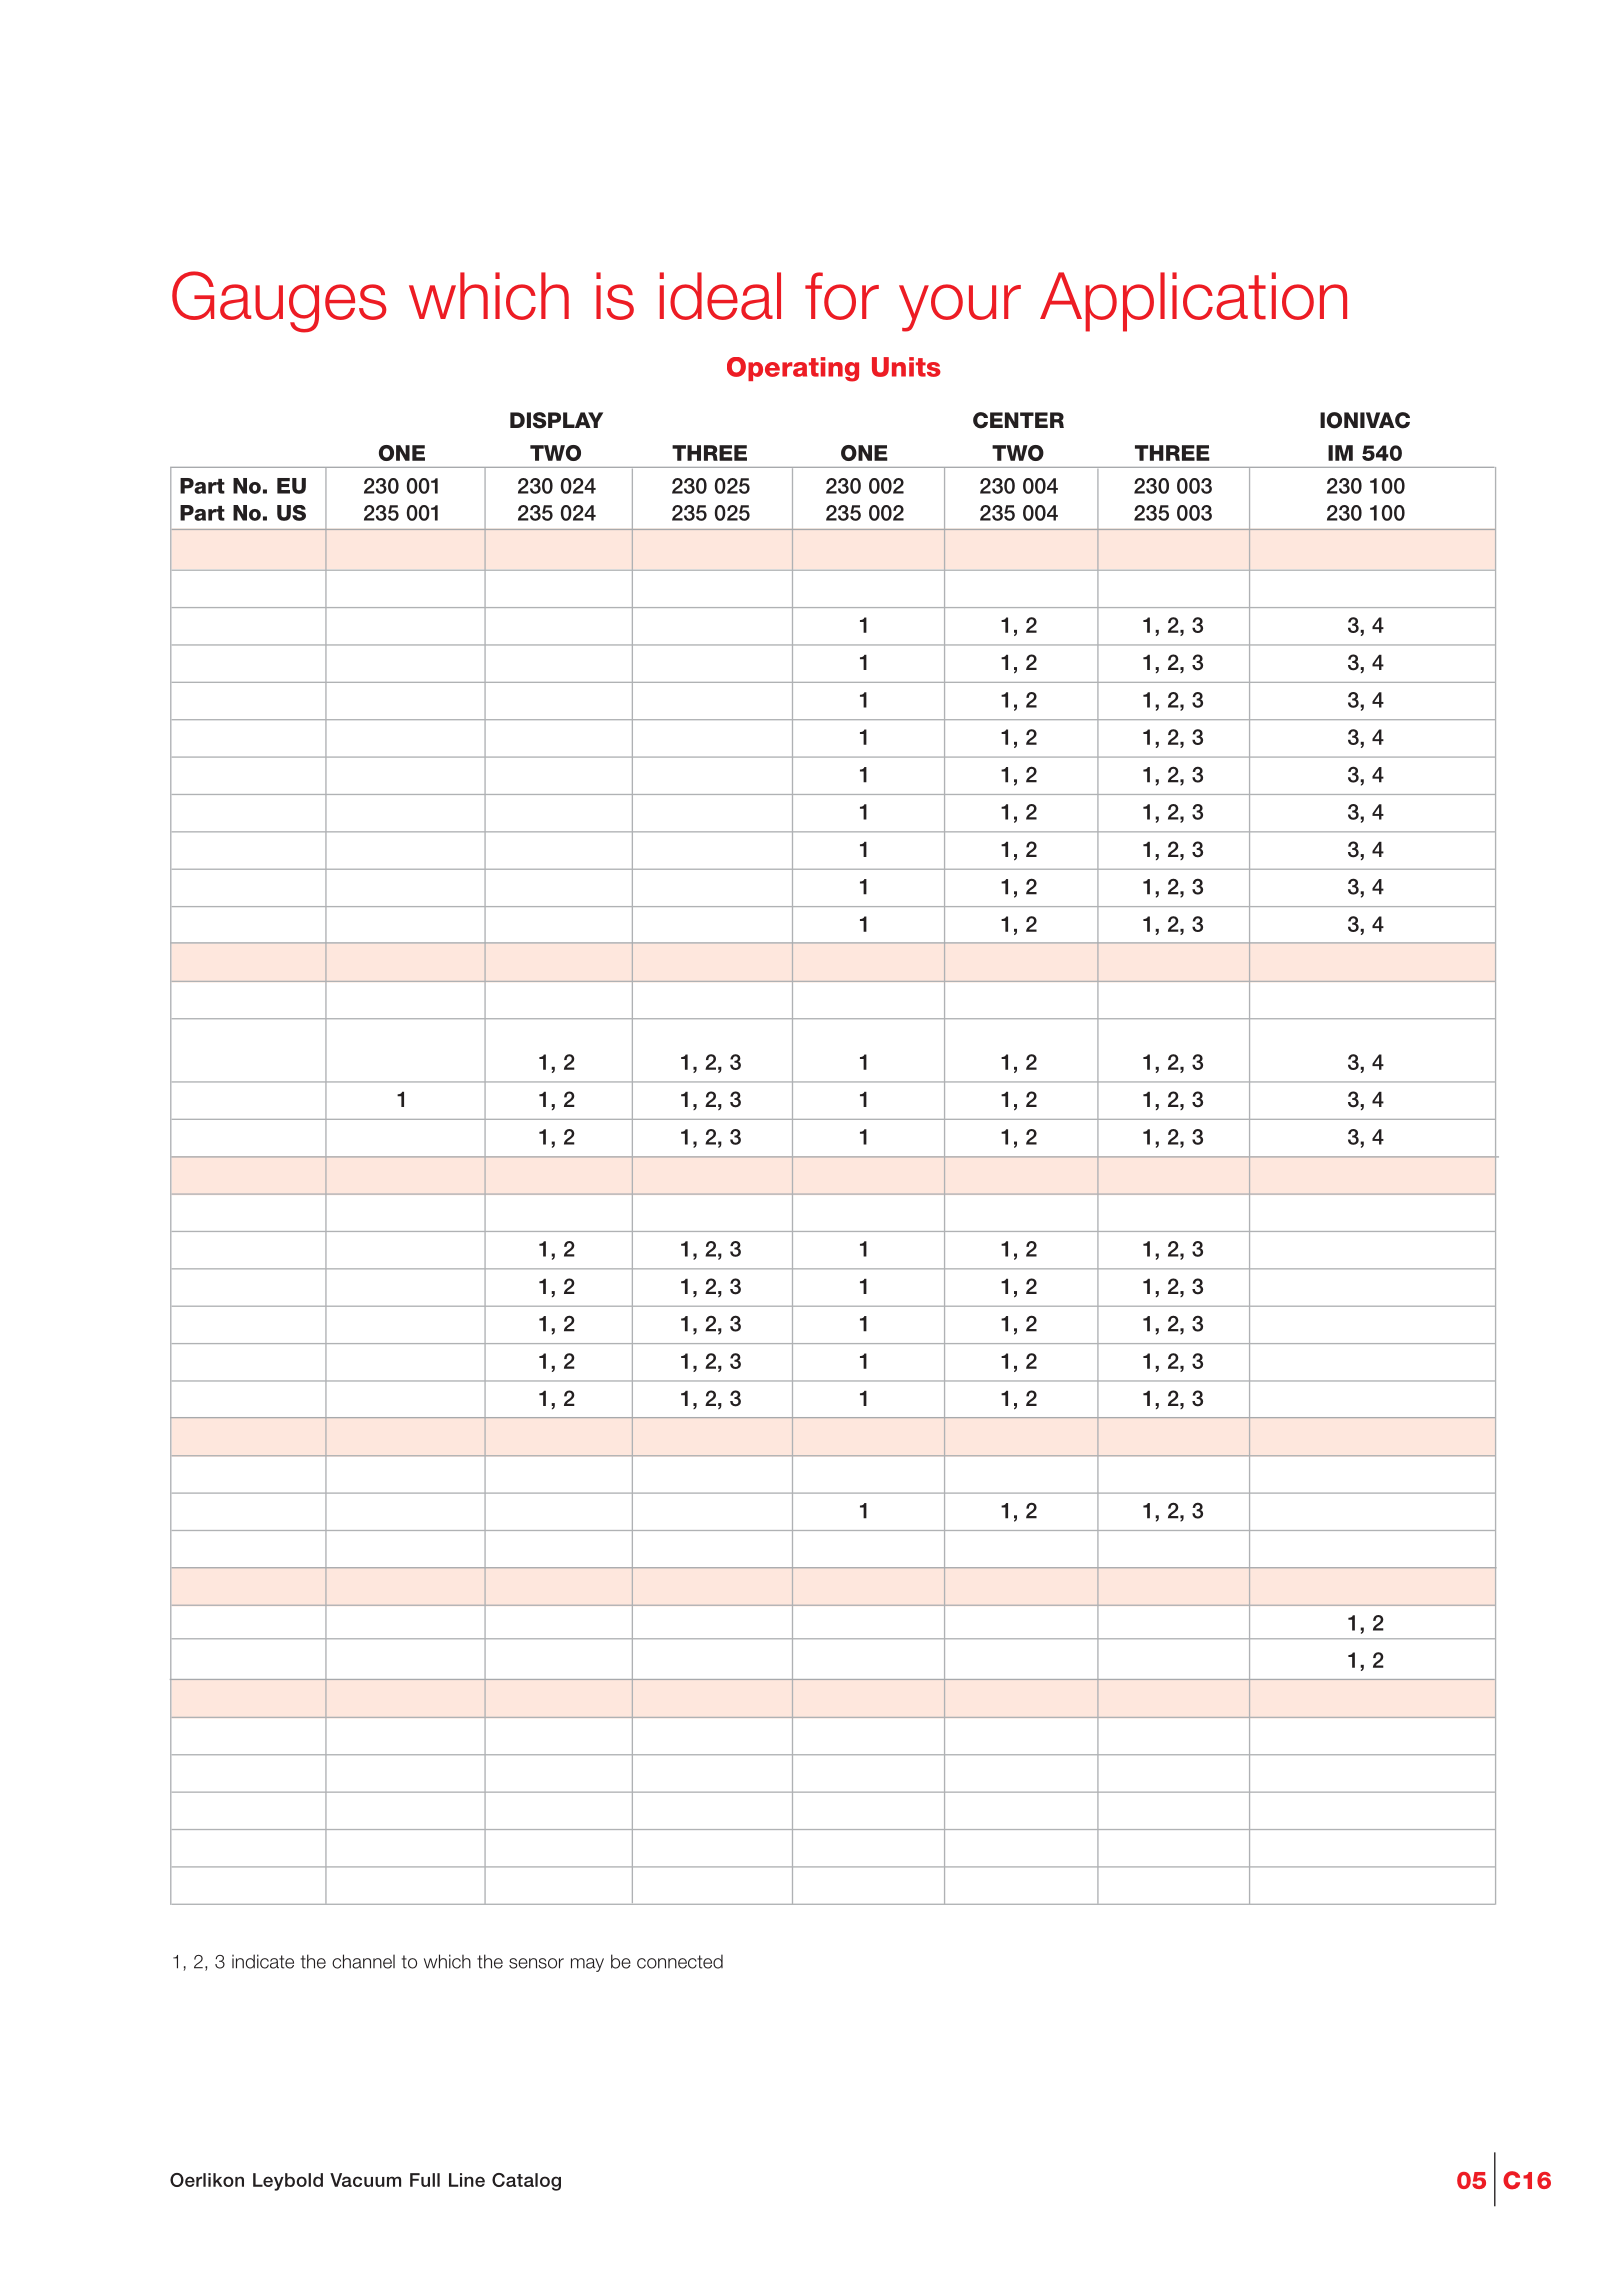 The height and width of the document is (2289, 1618). What do you see at coordinates (680, 1961) in the document?
I see `connected` at bounding box center [680, 1961].
